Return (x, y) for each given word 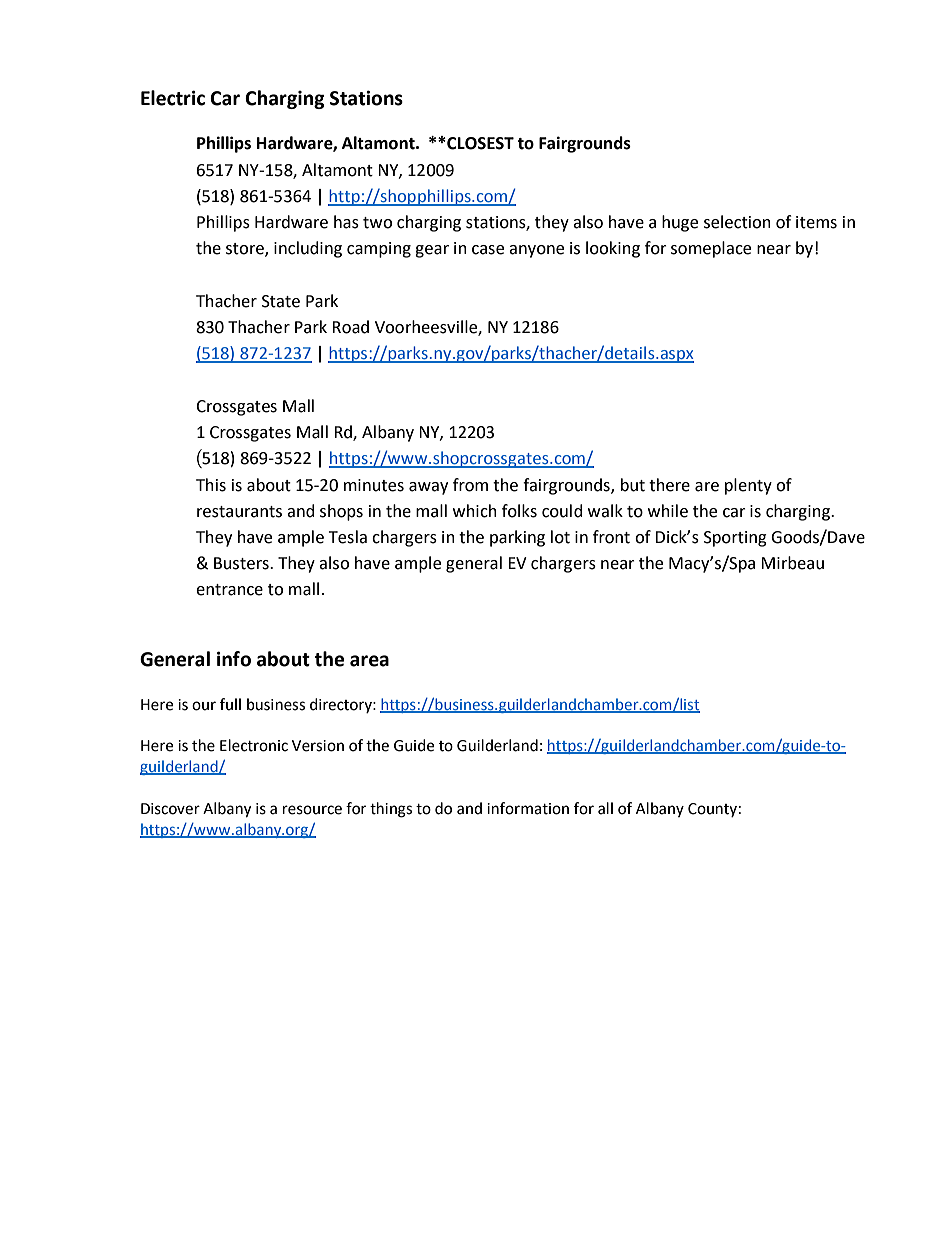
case (488, 250)
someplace (711, 249)
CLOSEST (479, 143)
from (470, 485)
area (369, 661)
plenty (748, 486)
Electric (173, 98)
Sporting (735, 539)
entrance (229, 590)
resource (312, 810)
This (211, 485)
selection (737, 222)
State (281, 301)
